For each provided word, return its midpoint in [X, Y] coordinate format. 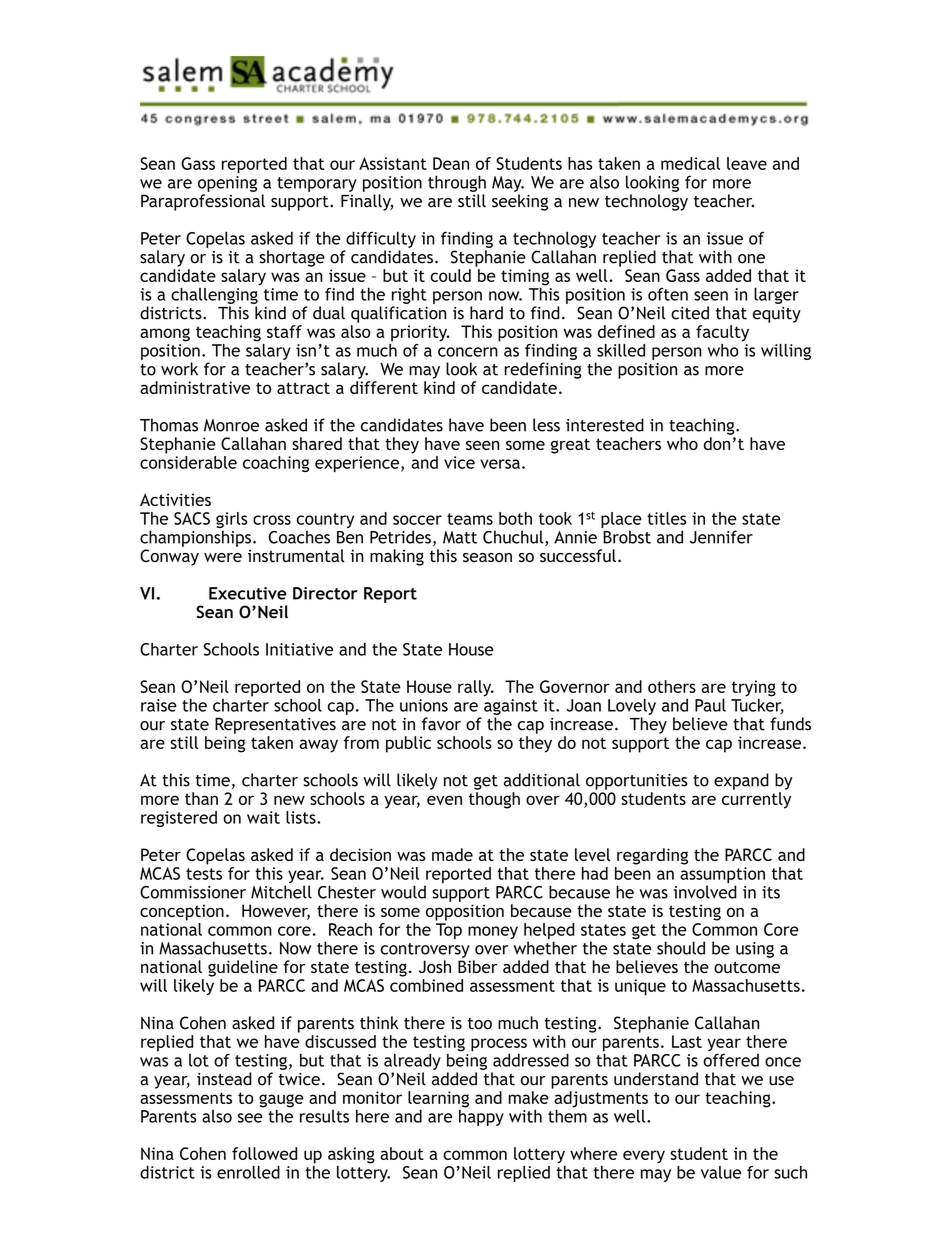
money [493, 932]
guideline [243, 968]
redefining [543, 370]
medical [690, 163]
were [223, 557]
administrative [195, 387]
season [487, 557]
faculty [722, 333]
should [681, 948]
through [457, 183]
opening [227, 184]
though [494, 800]
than [201, 798]
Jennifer [721, 537]
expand [741, 781]
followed [264, 1153]
